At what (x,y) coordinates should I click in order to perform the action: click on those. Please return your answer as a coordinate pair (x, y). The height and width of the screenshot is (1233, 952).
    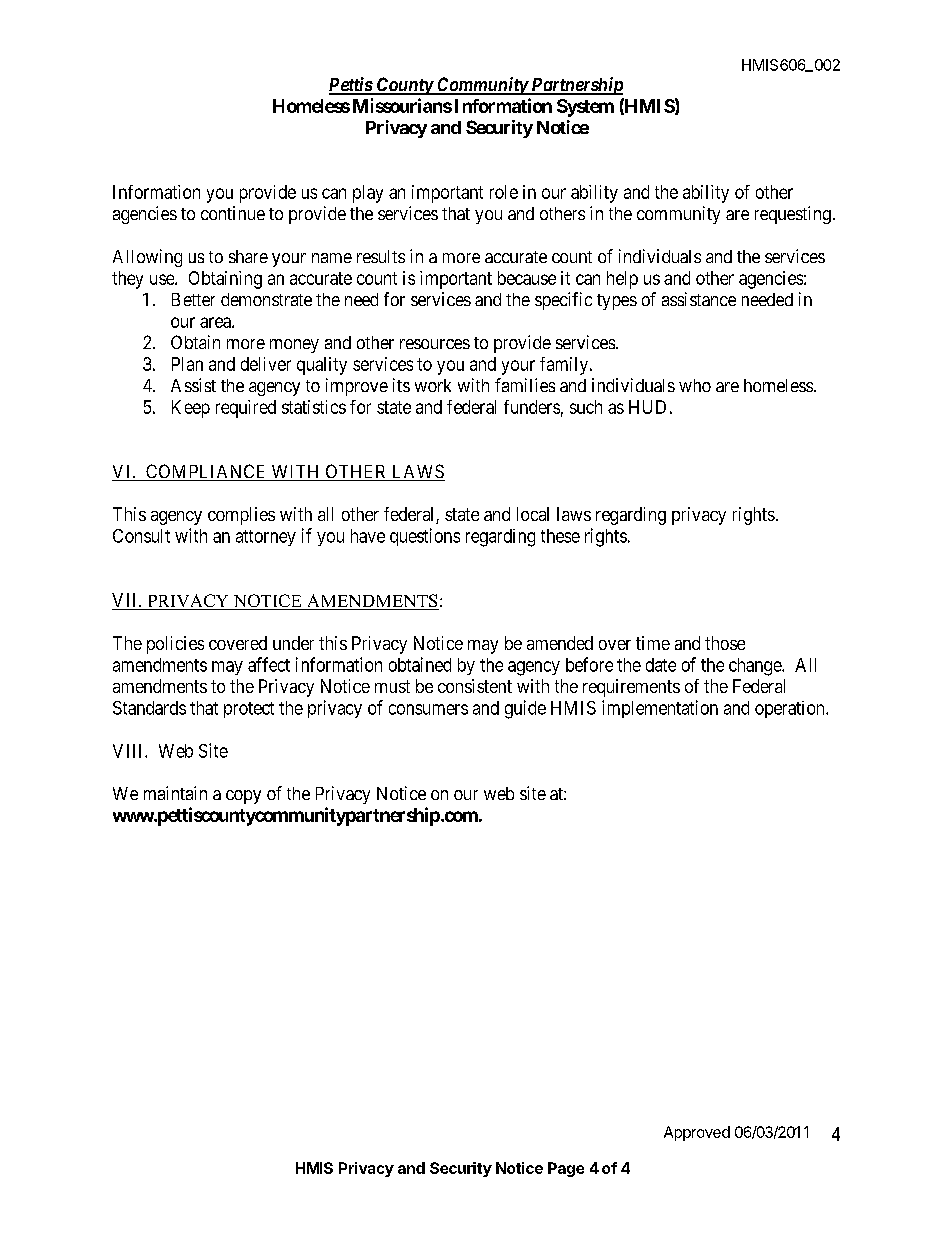
    Looking at the image, I should click on (725, 643).
